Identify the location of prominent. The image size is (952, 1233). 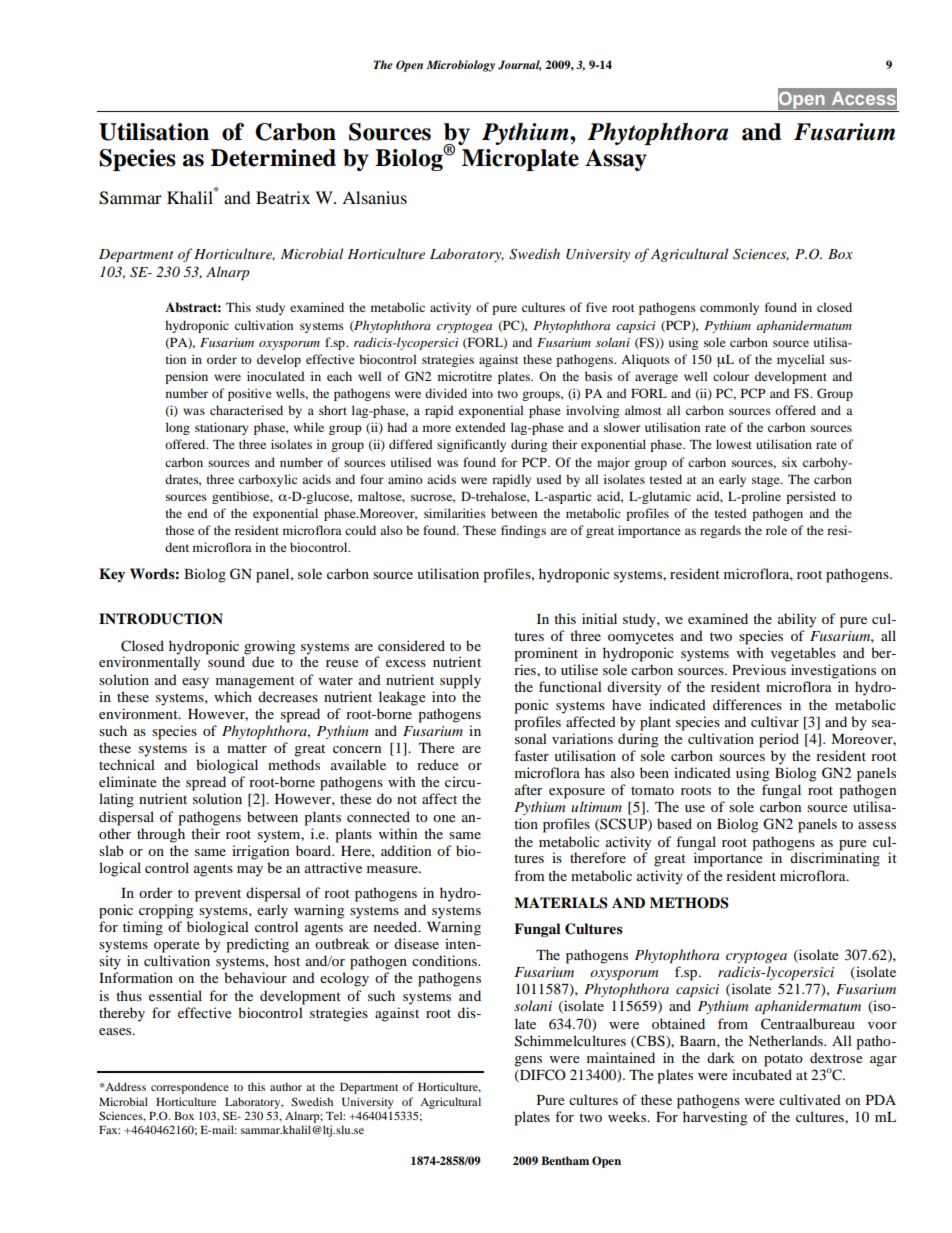
(546, 654).
